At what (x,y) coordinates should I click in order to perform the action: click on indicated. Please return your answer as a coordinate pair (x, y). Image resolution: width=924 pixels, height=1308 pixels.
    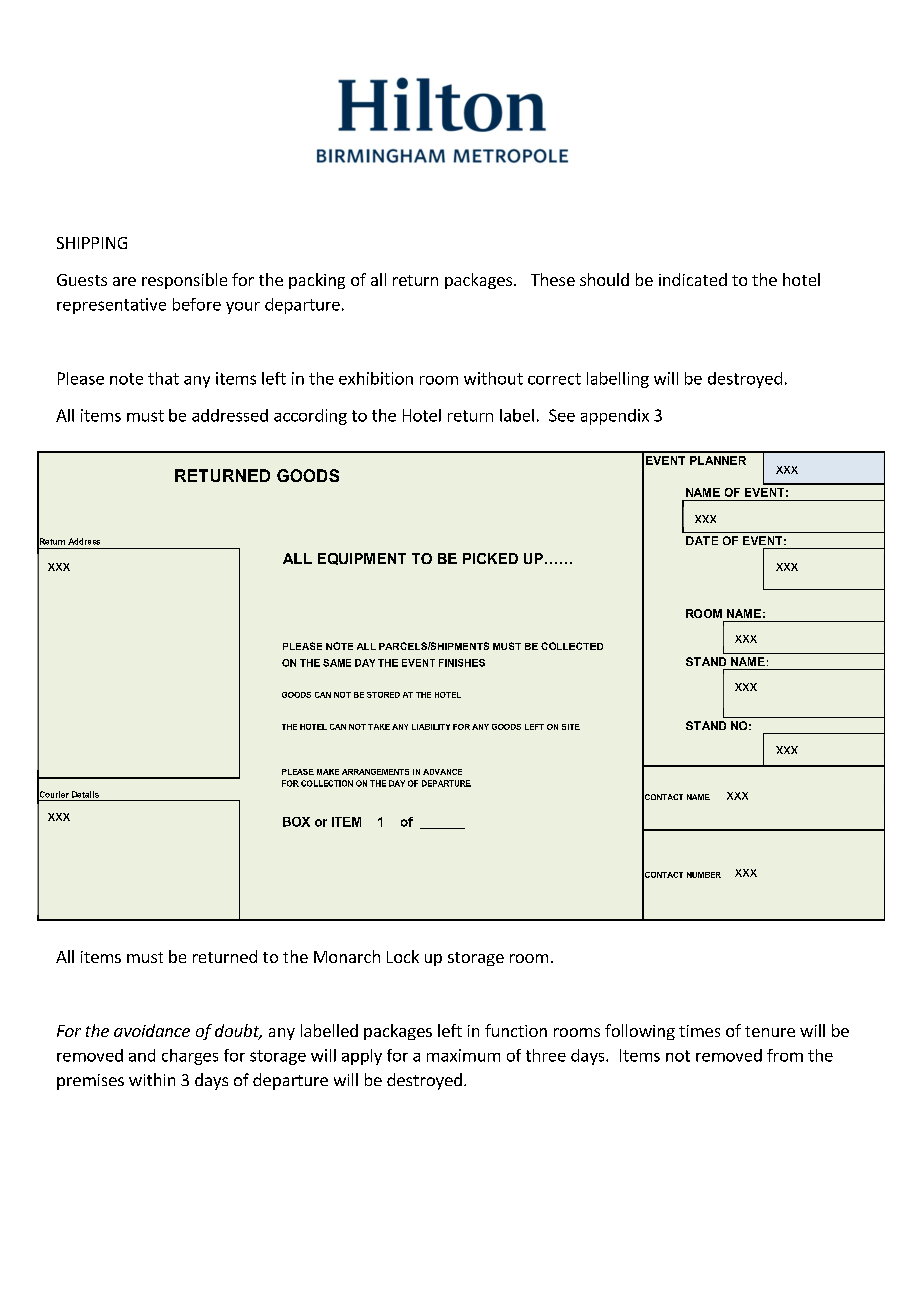
    Looking at the image, I should click on (693, 279).
